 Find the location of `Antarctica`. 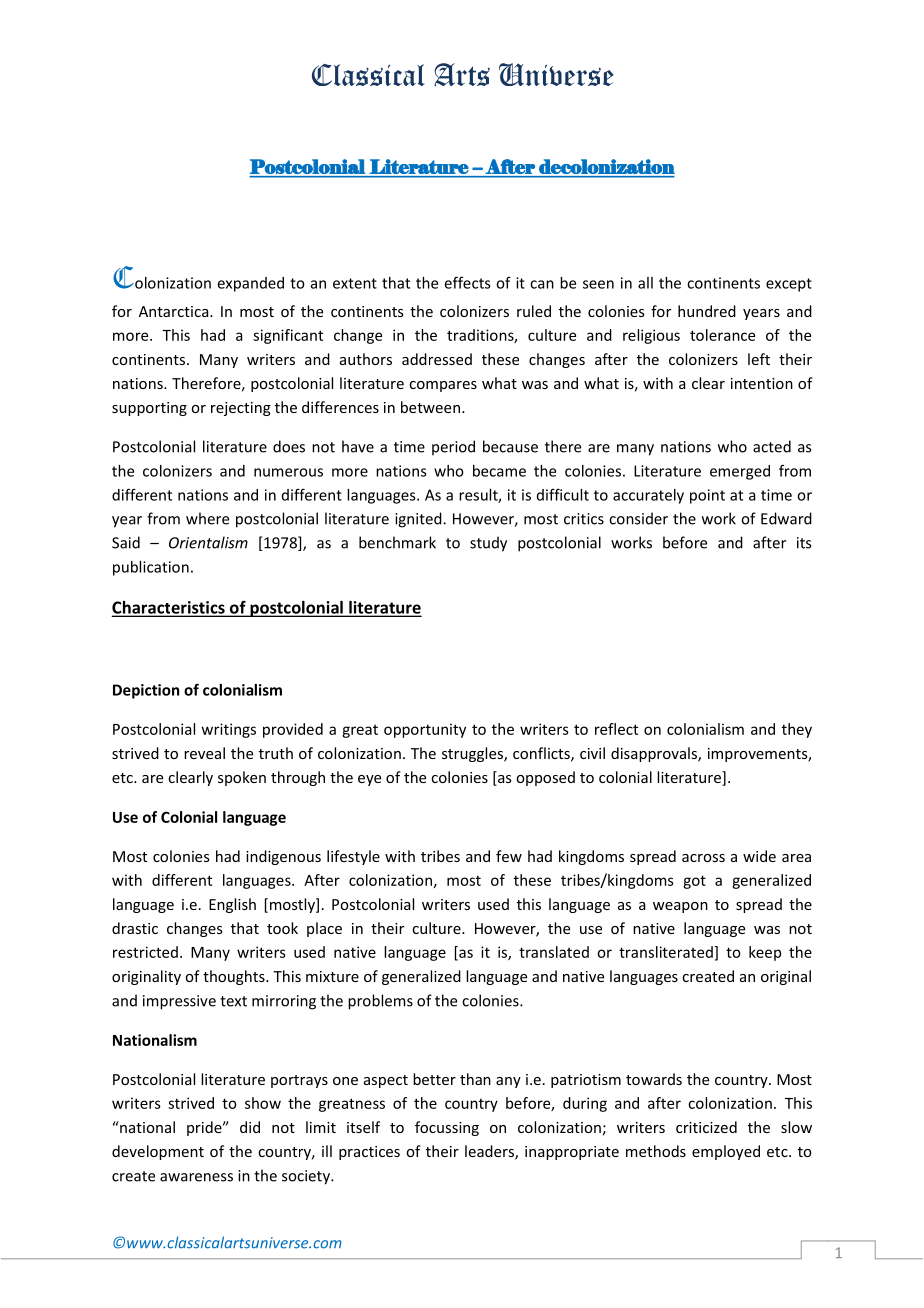

Antarctica is located at coordinates (175, 311).
